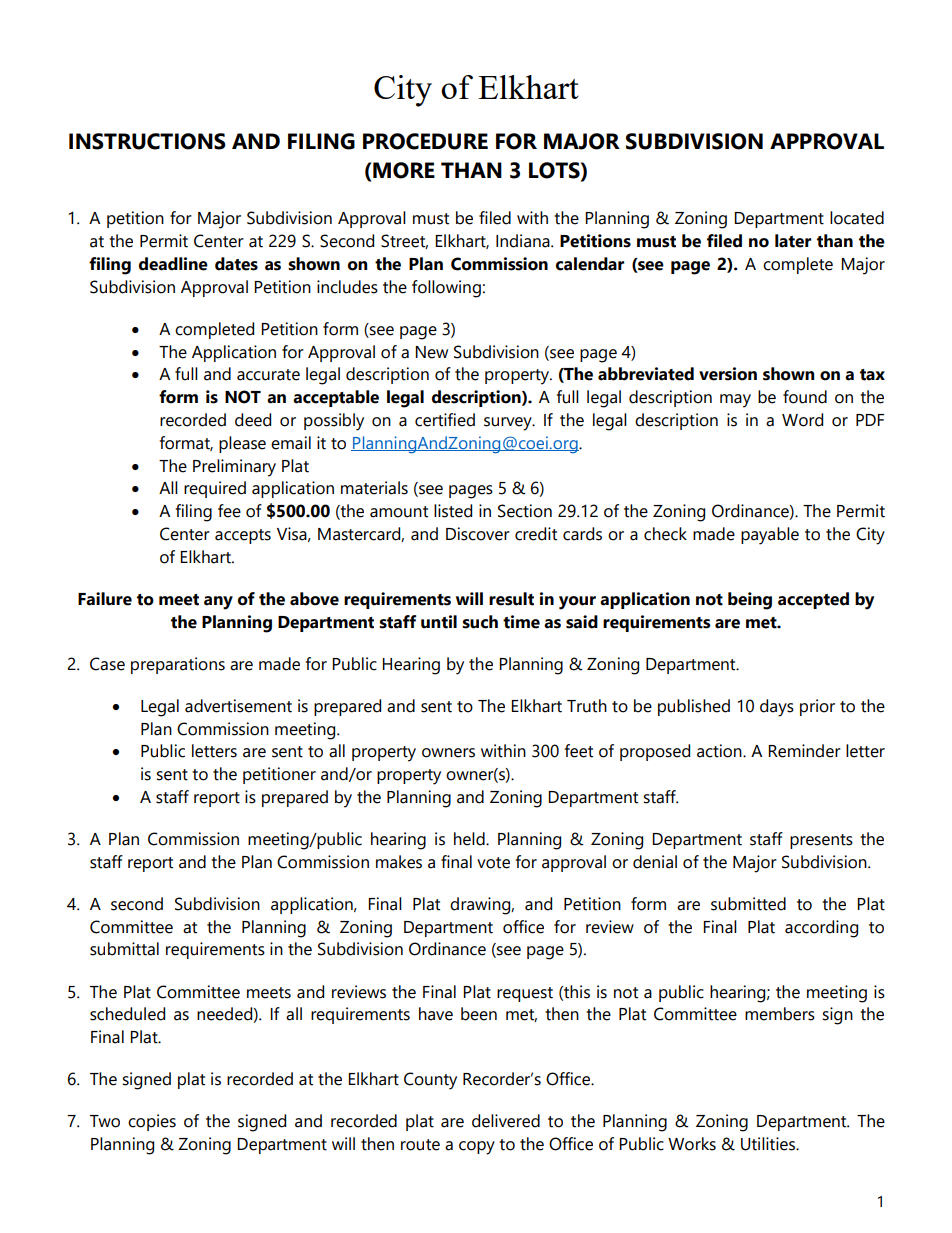  Describe the element at coordinates (748, 904) in the screenshot. I see `submitted` at that location.
